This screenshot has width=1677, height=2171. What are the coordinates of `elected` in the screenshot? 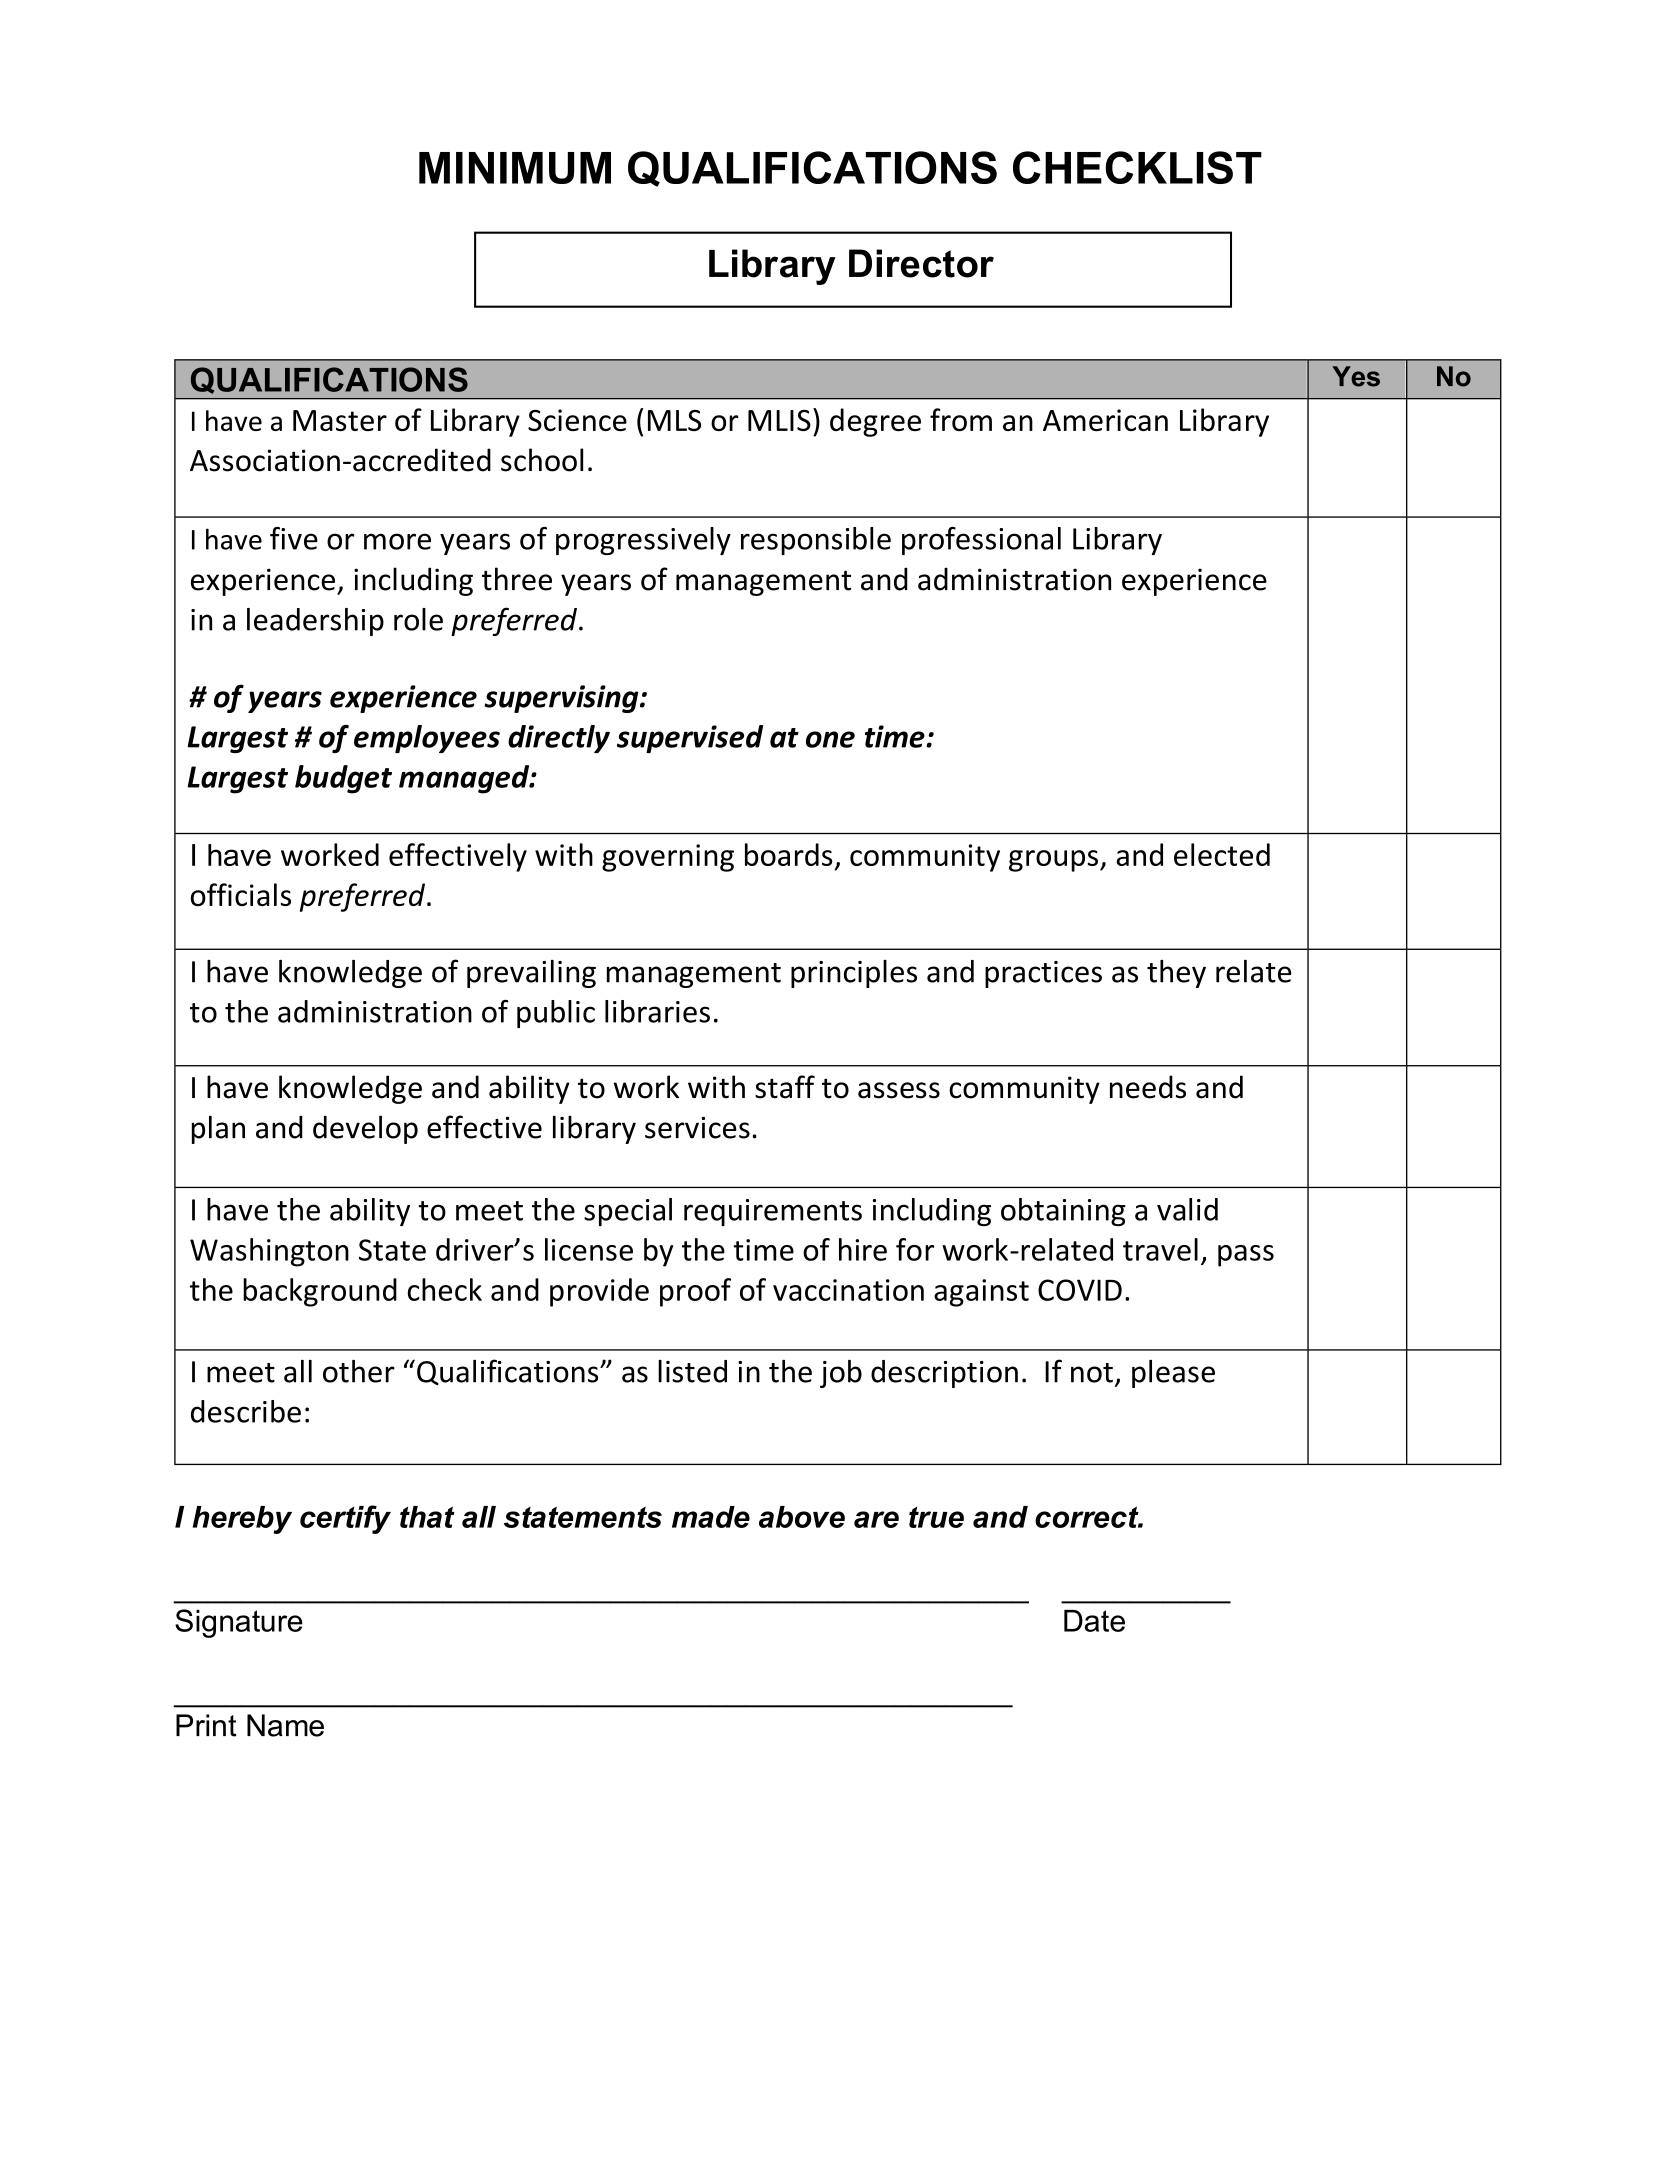 It's located at (1222, 854).
